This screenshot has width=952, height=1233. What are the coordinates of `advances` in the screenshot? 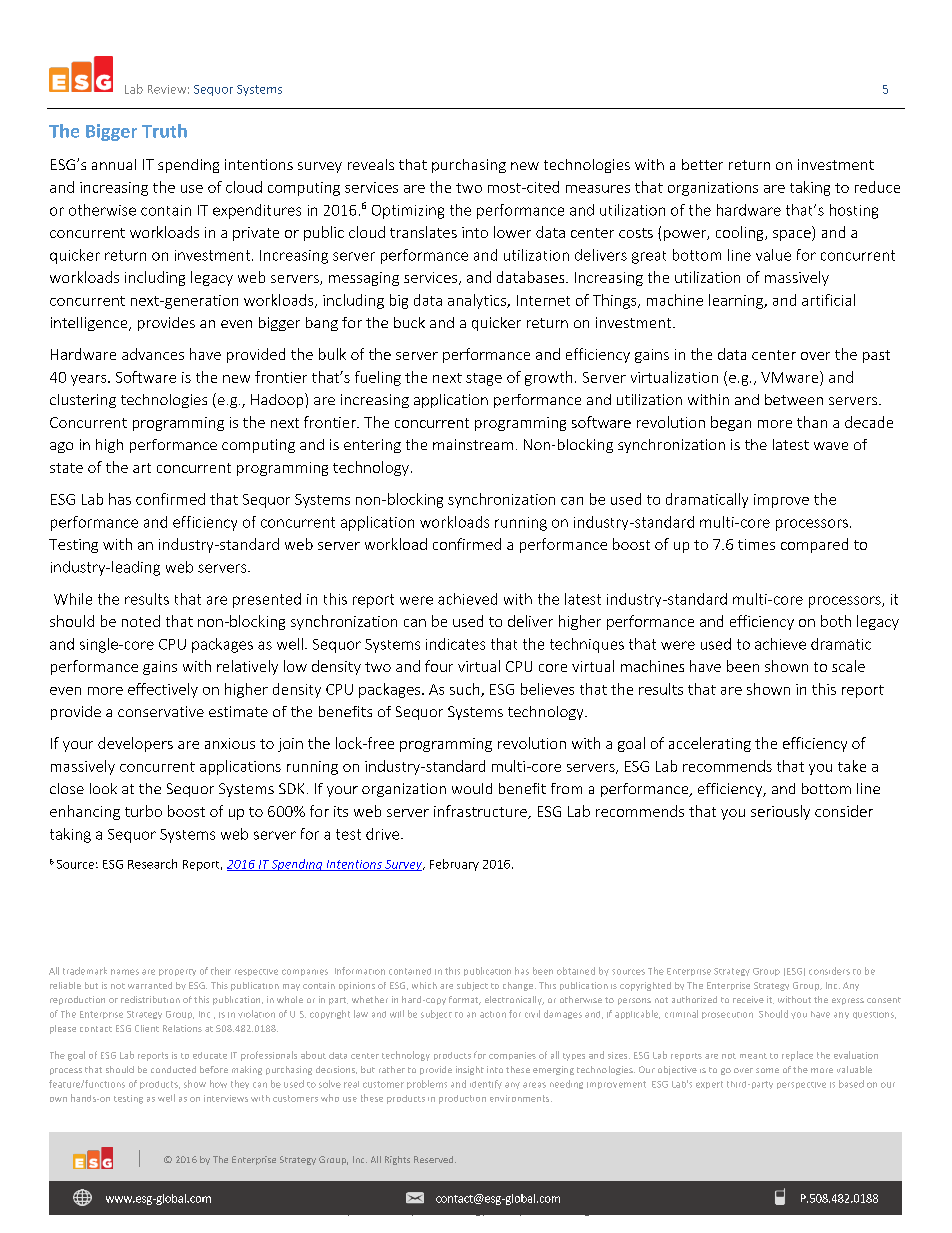 It's located at (153, 354).
